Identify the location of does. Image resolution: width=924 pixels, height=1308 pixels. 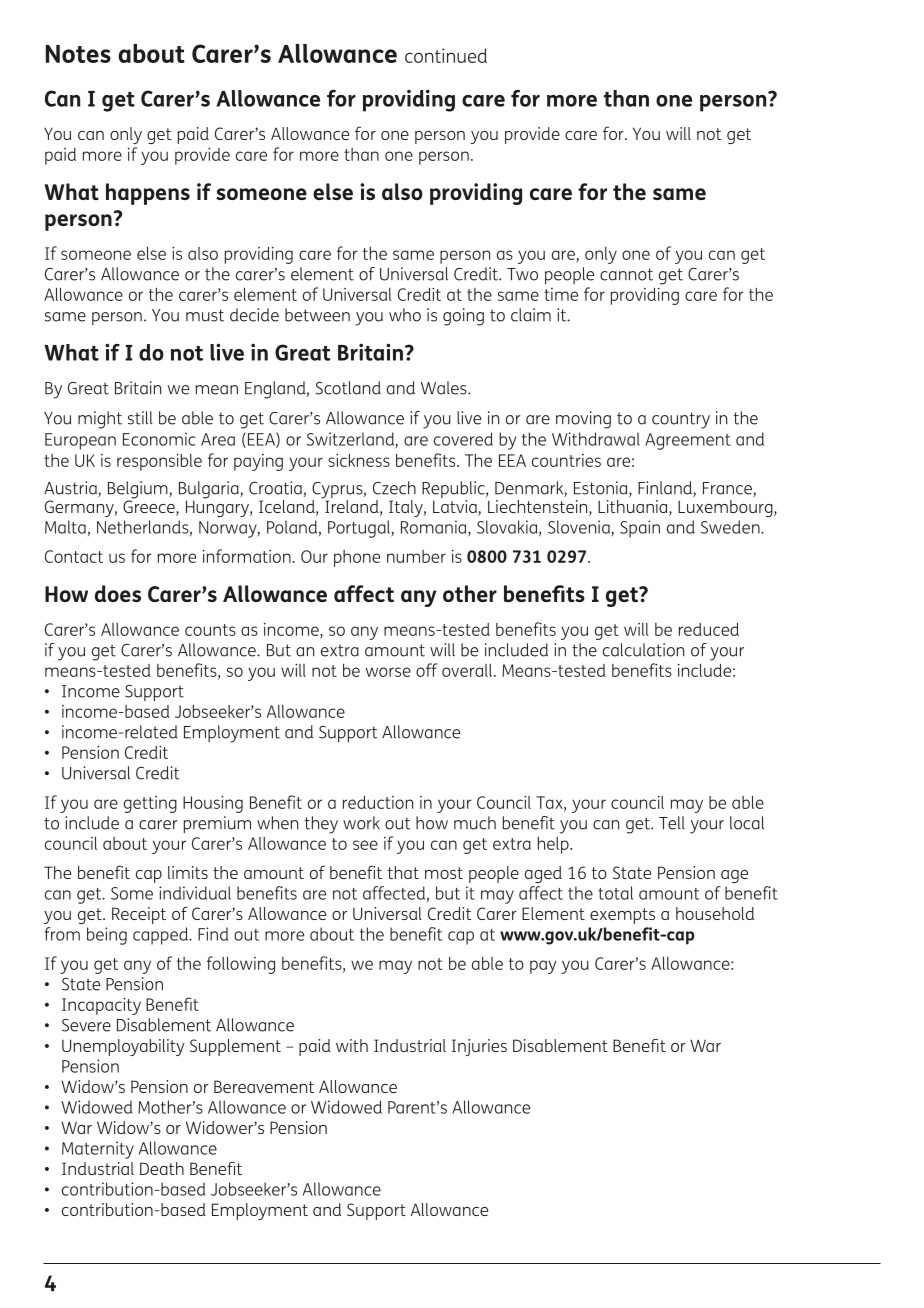
(118, 593).
